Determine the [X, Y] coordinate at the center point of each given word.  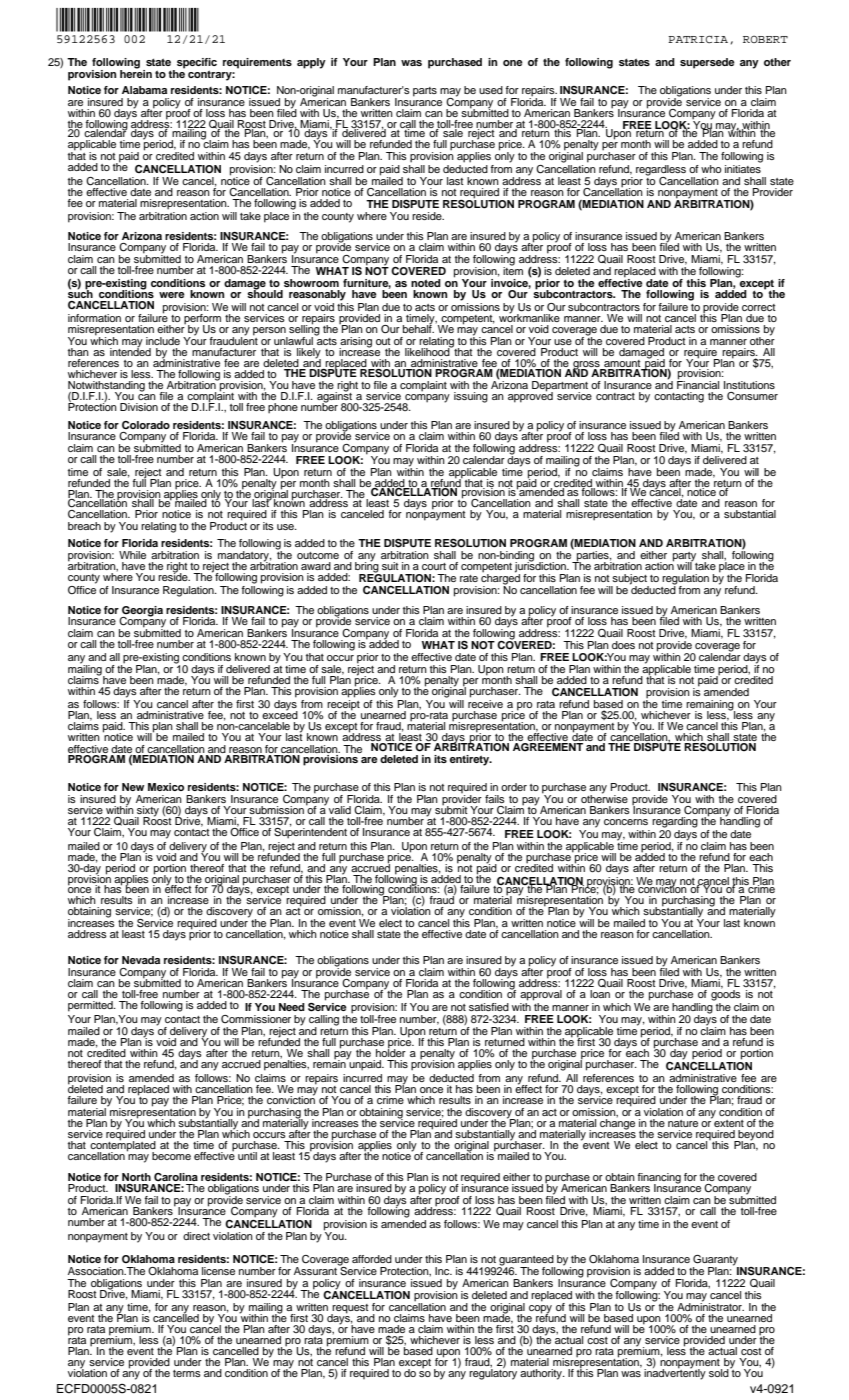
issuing [471, 397]
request [350, 1309]
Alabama [144, 90]
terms [187, 1373]
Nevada [141, 960]
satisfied [489, 1007]
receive [485, 704]
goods [726, 994]
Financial [698, 384]
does [623, 645]
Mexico [166, 787]
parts [425, 92]
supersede [707, 63]
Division [139, 407]
